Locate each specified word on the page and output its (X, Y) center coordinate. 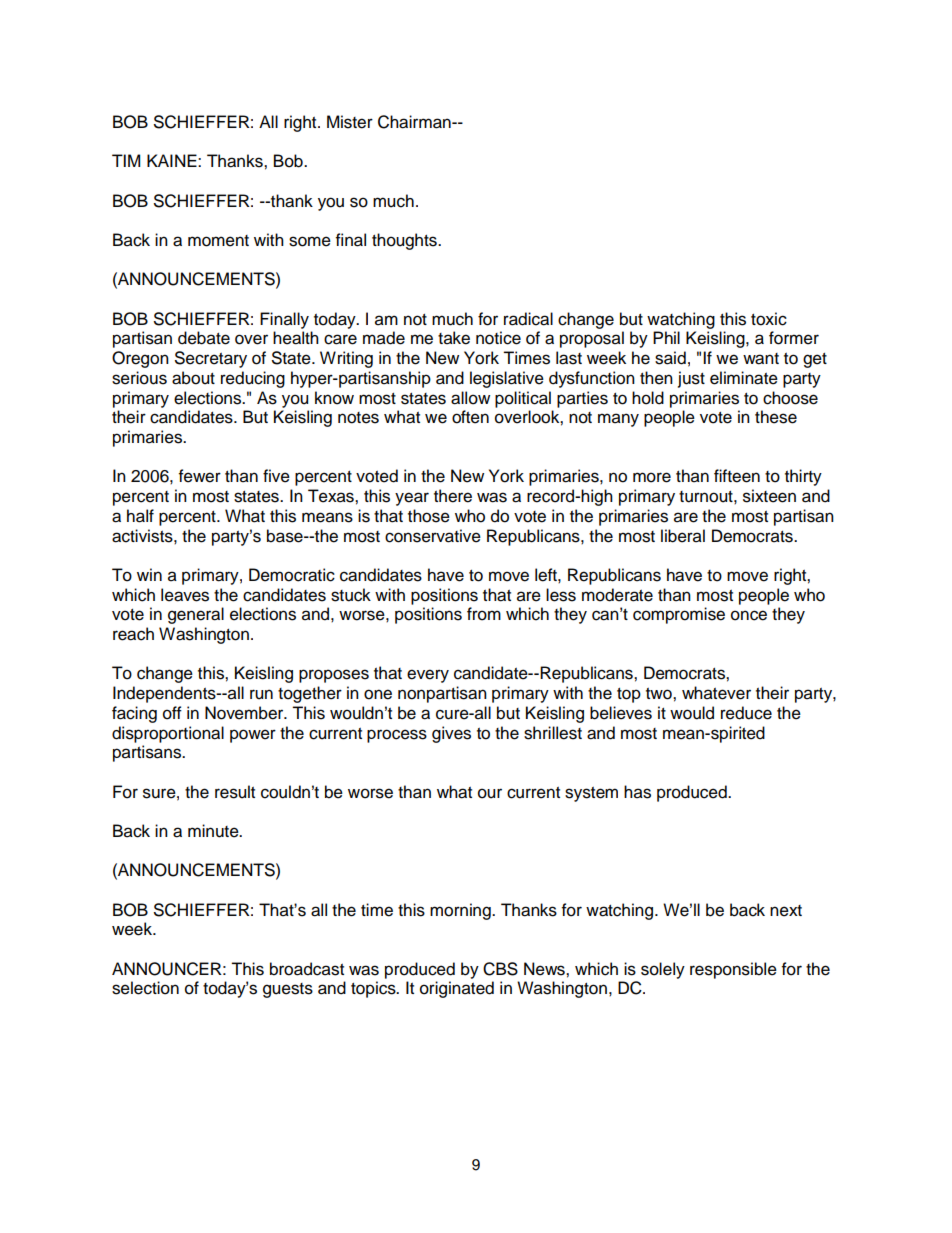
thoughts (405, 241)
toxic (769, 319)
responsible (733, 970)
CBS (500, 969)
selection (145, 988)
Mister (350, 122)
